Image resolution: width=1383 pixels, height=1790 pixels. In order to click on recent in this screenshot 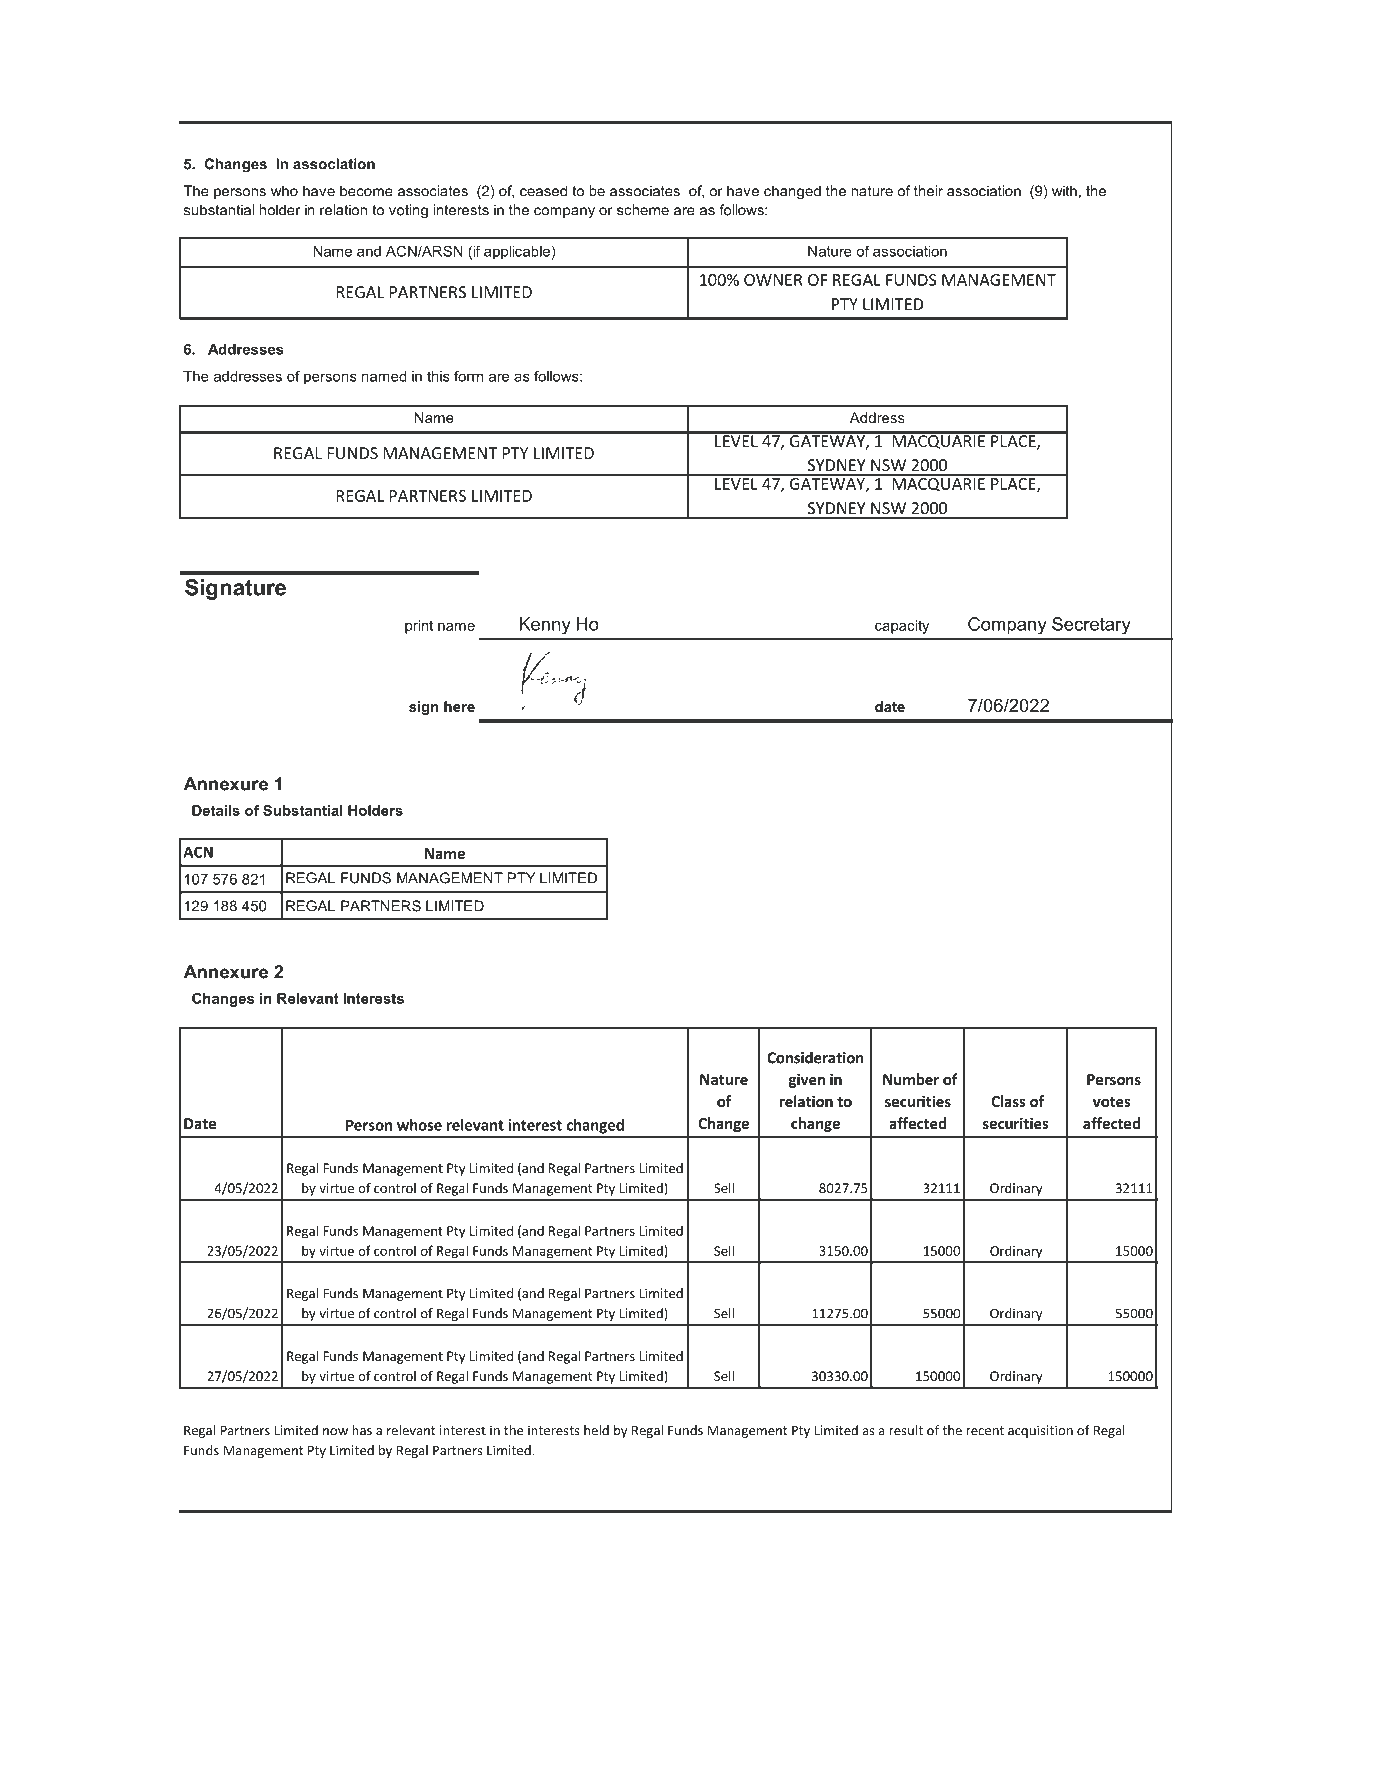, I will do `click(985, 1431)`.
